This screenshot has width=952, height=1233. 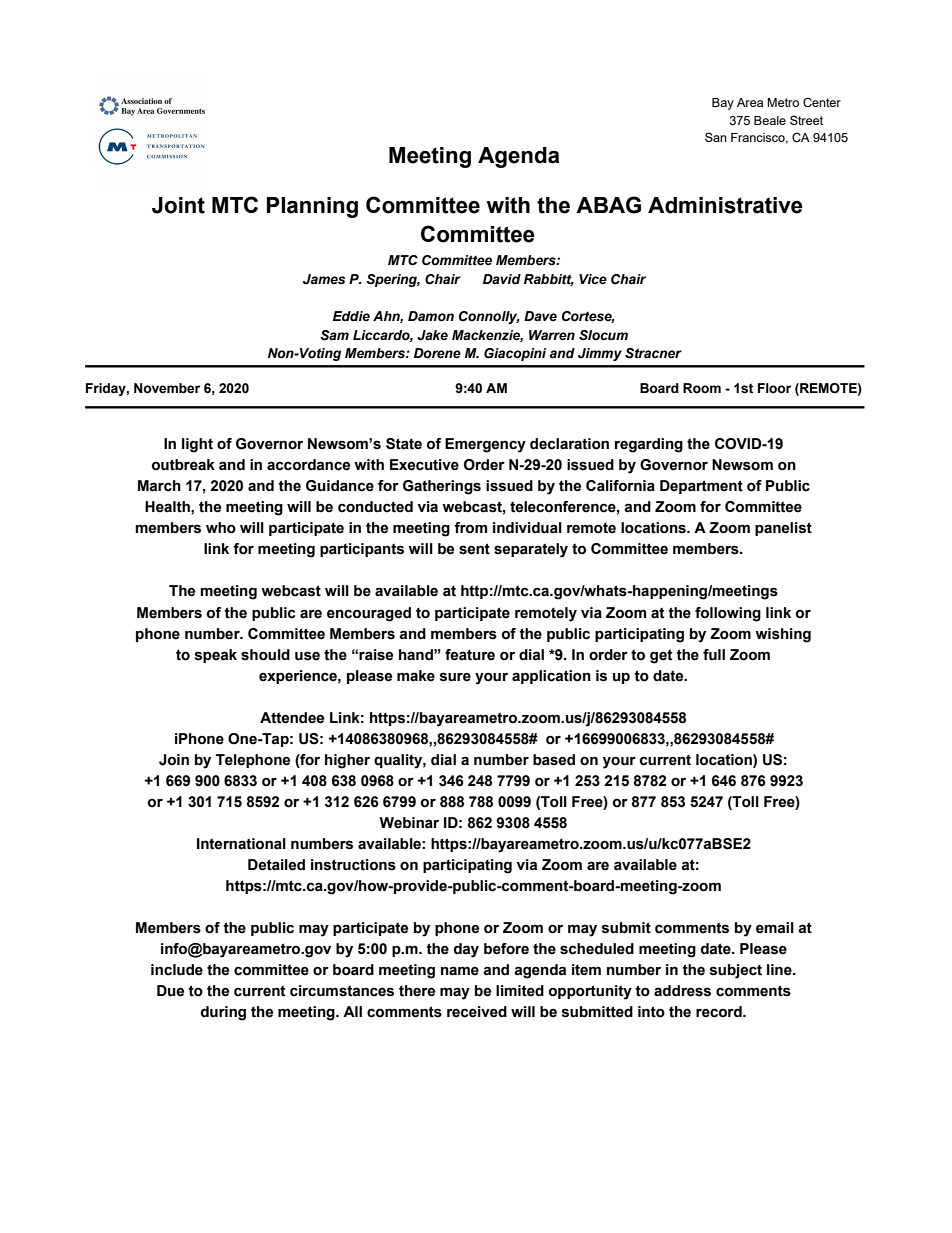 I want to click on who, so click(x=221, y=528).
